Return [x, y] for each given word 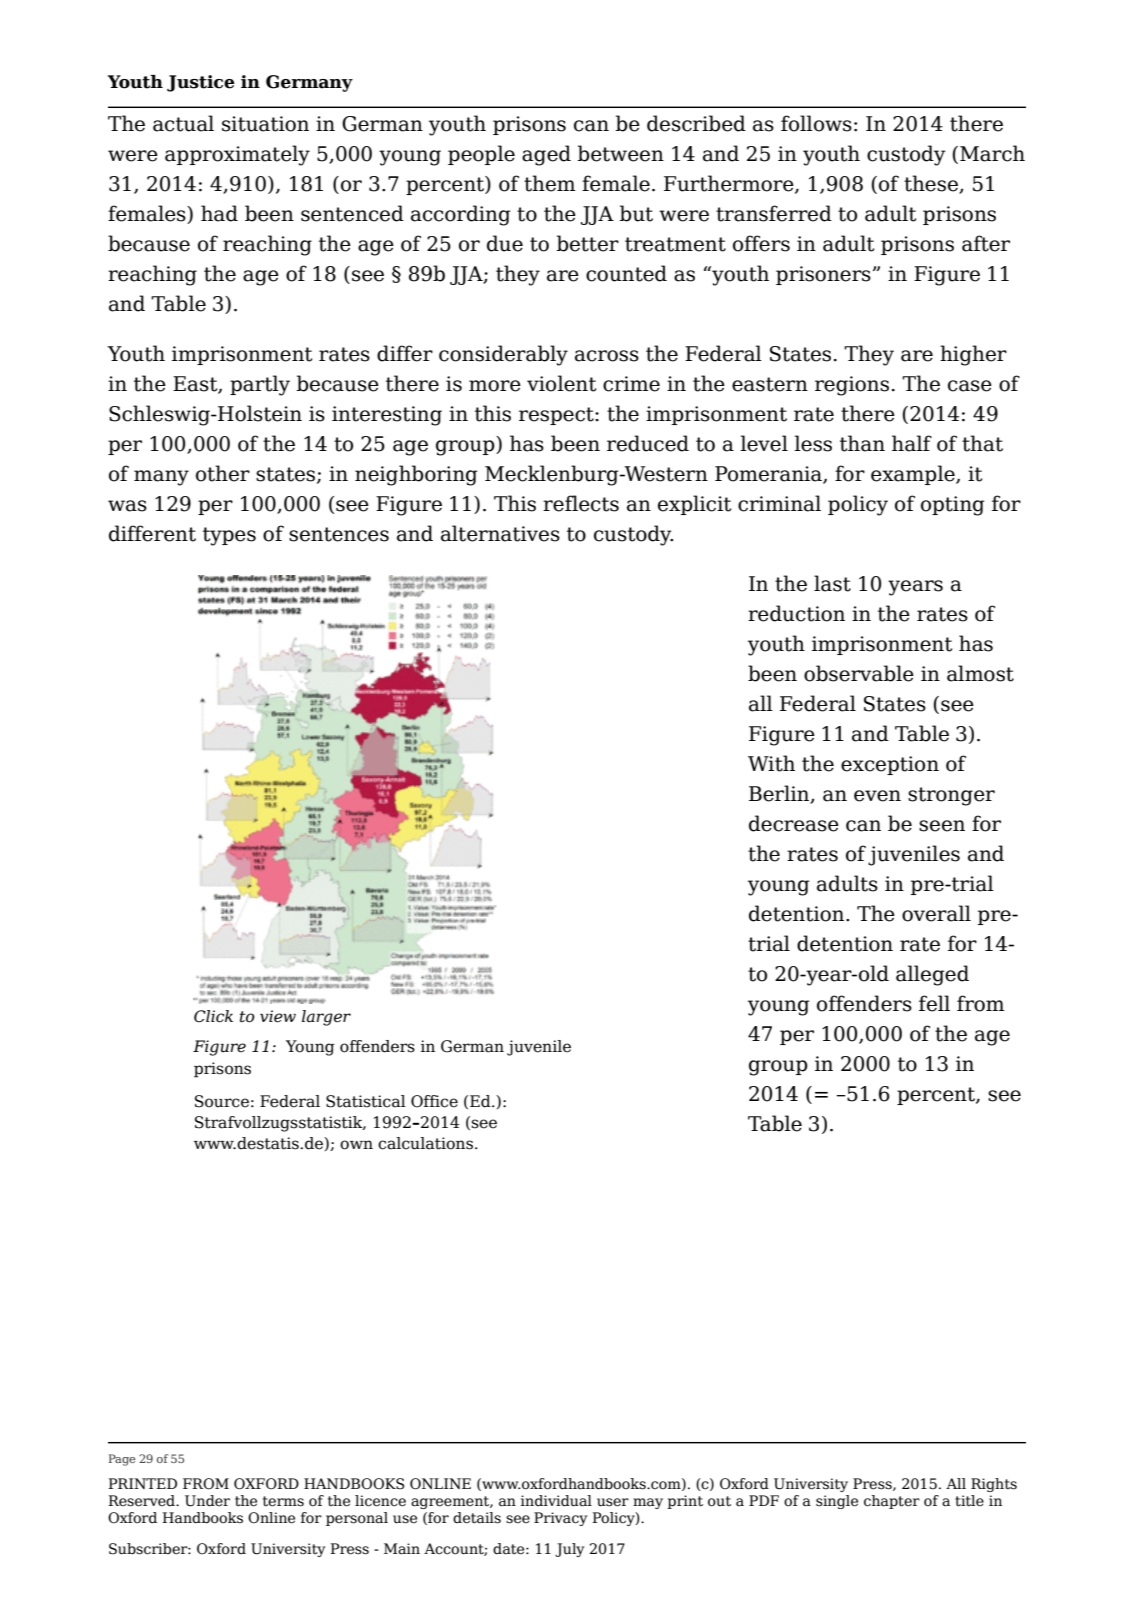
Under [207, 1501]
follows [816, 123]
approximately [237, 155]
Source [222, 1101]
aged [546, 155]
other [223, 473]
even [877, 796]
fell [934, 1003]
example [914, 475]
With [771, 763]
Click [213, 1016]
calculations [425, 1143]
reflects [581, 503]
